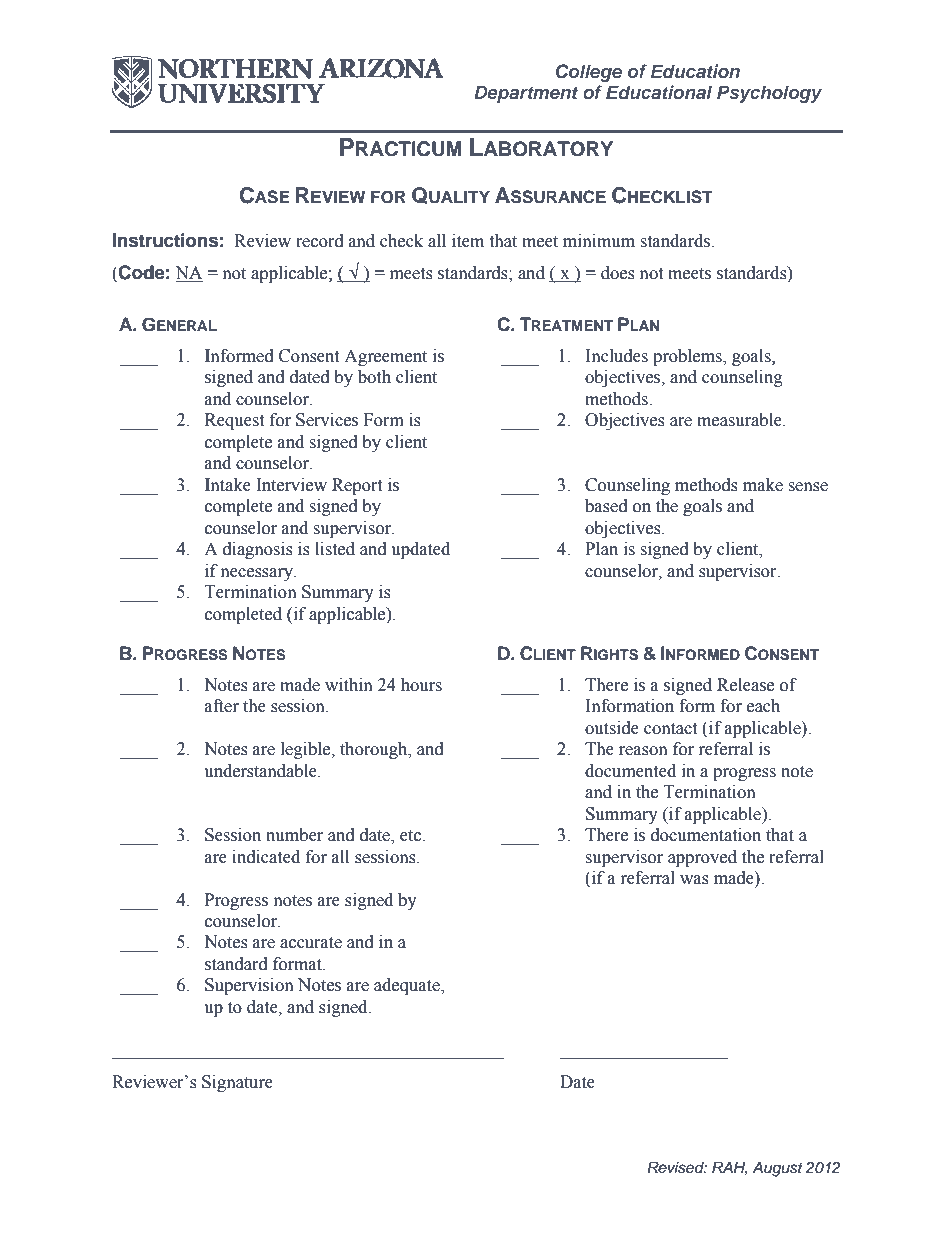 The image size is (952, 1233). Describe the element at coordinates (412, 836) in the screenshot. I see `etc` at that location.
